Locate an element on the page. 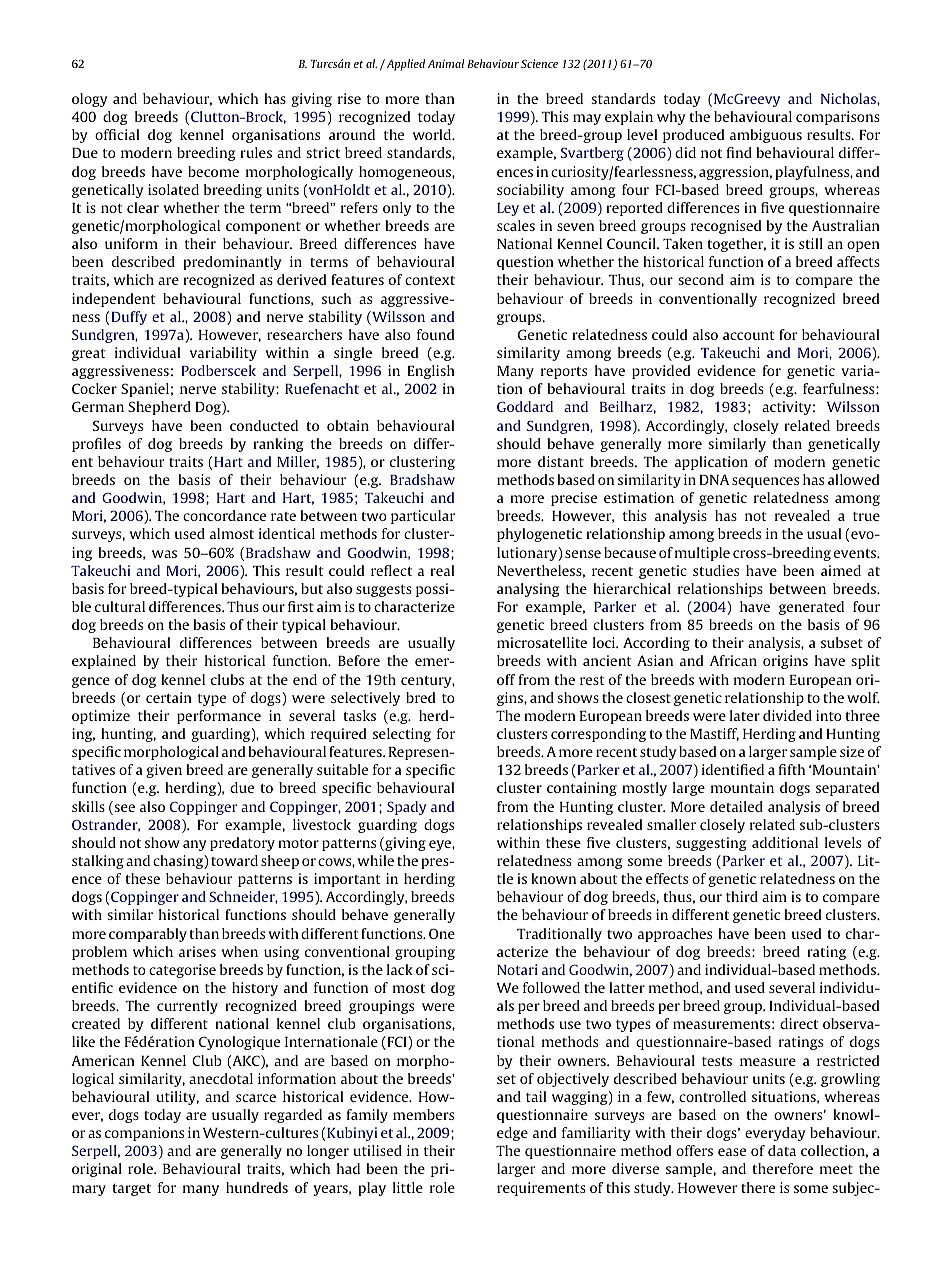 The image size is (944, 1288). members is located at coordinates (423, 1114).
